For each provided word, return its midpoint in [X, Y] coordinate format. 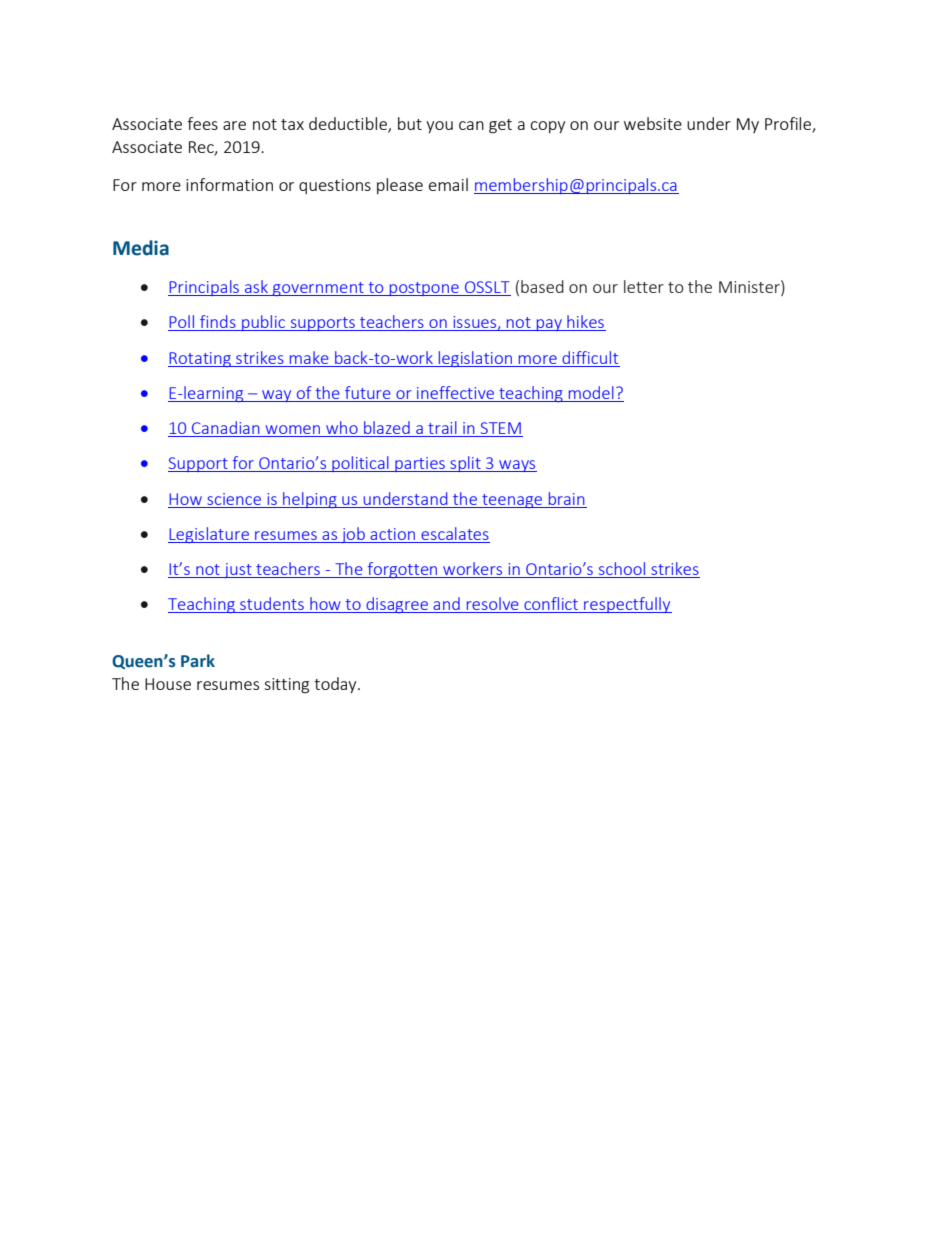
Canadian [226, 429]
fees [202, 123]
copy [547, 127]
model [591, 392]
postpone [424, 289]
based [542, 286]
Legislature [209, 535]
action [392, 534]
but [410, 123]
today [336, 685]
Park [198, 661]
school [622, 568]
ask [256, 288]
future [368, 392]
